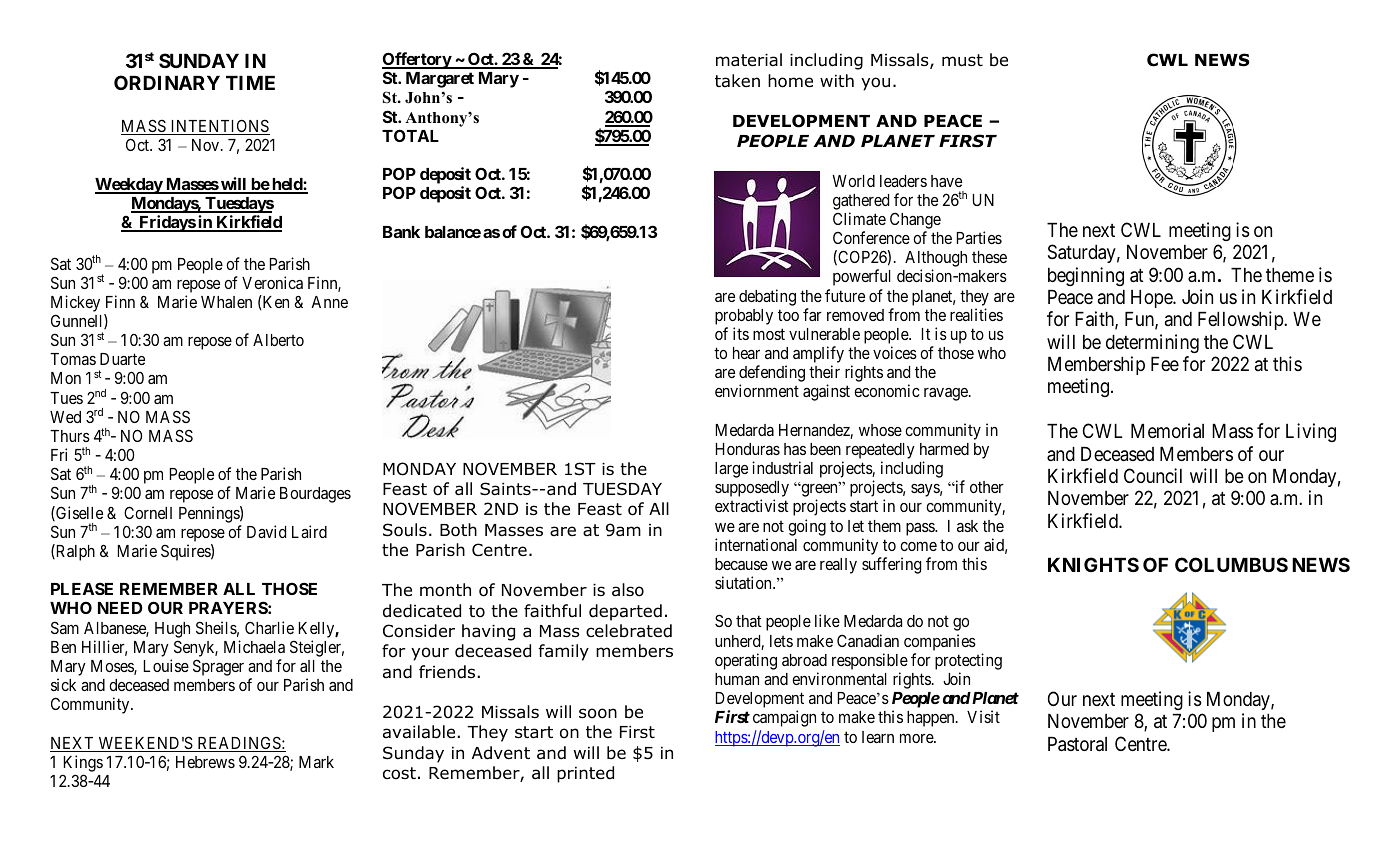 This screenshot has height=850, width=1400. What do you see at coordinates (65, 417) in the screenshot?
I see `Wed` at bounding box center [65, 417].
